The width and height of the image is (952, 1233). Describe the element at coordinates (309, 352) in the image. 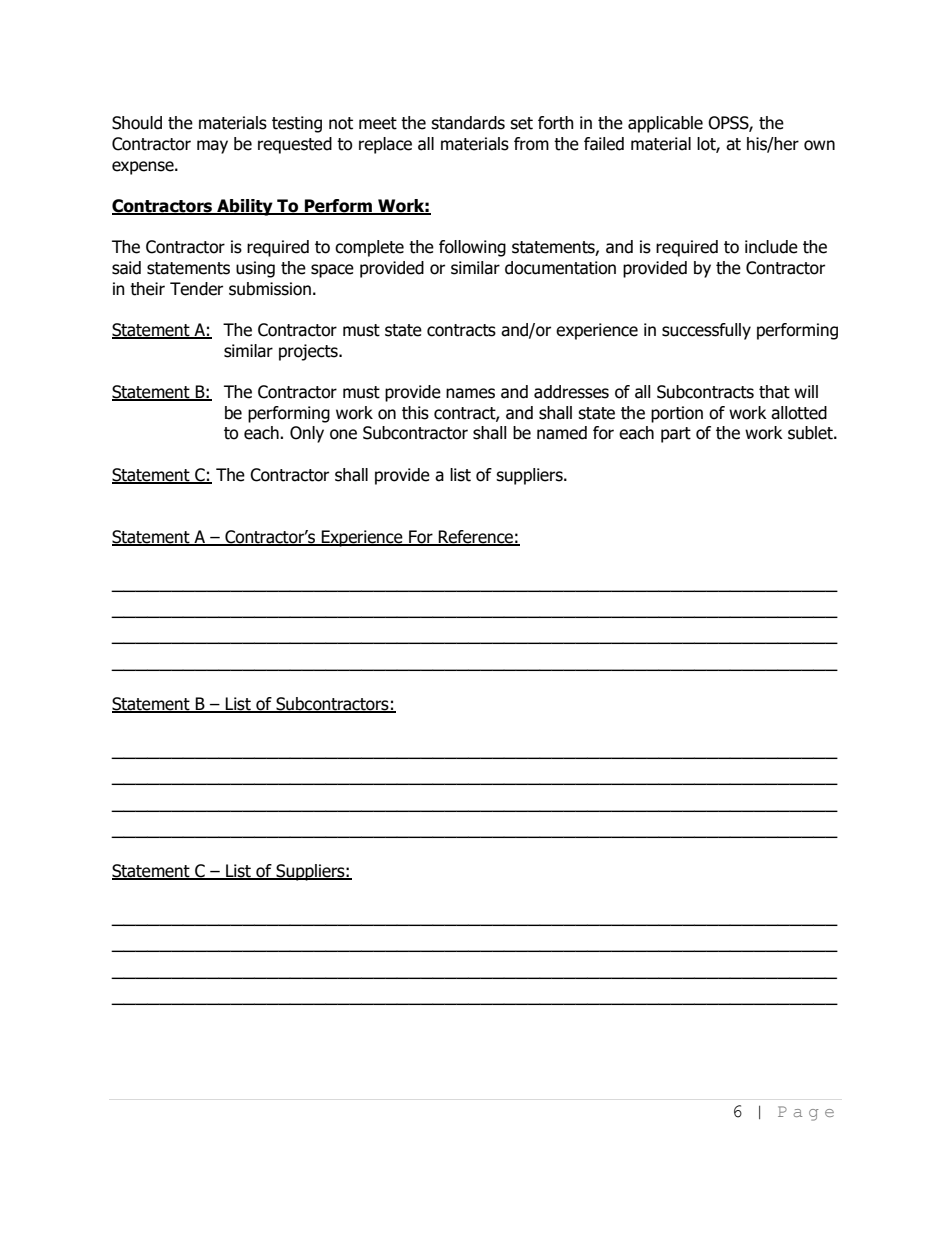

I see `projects` at that location.
